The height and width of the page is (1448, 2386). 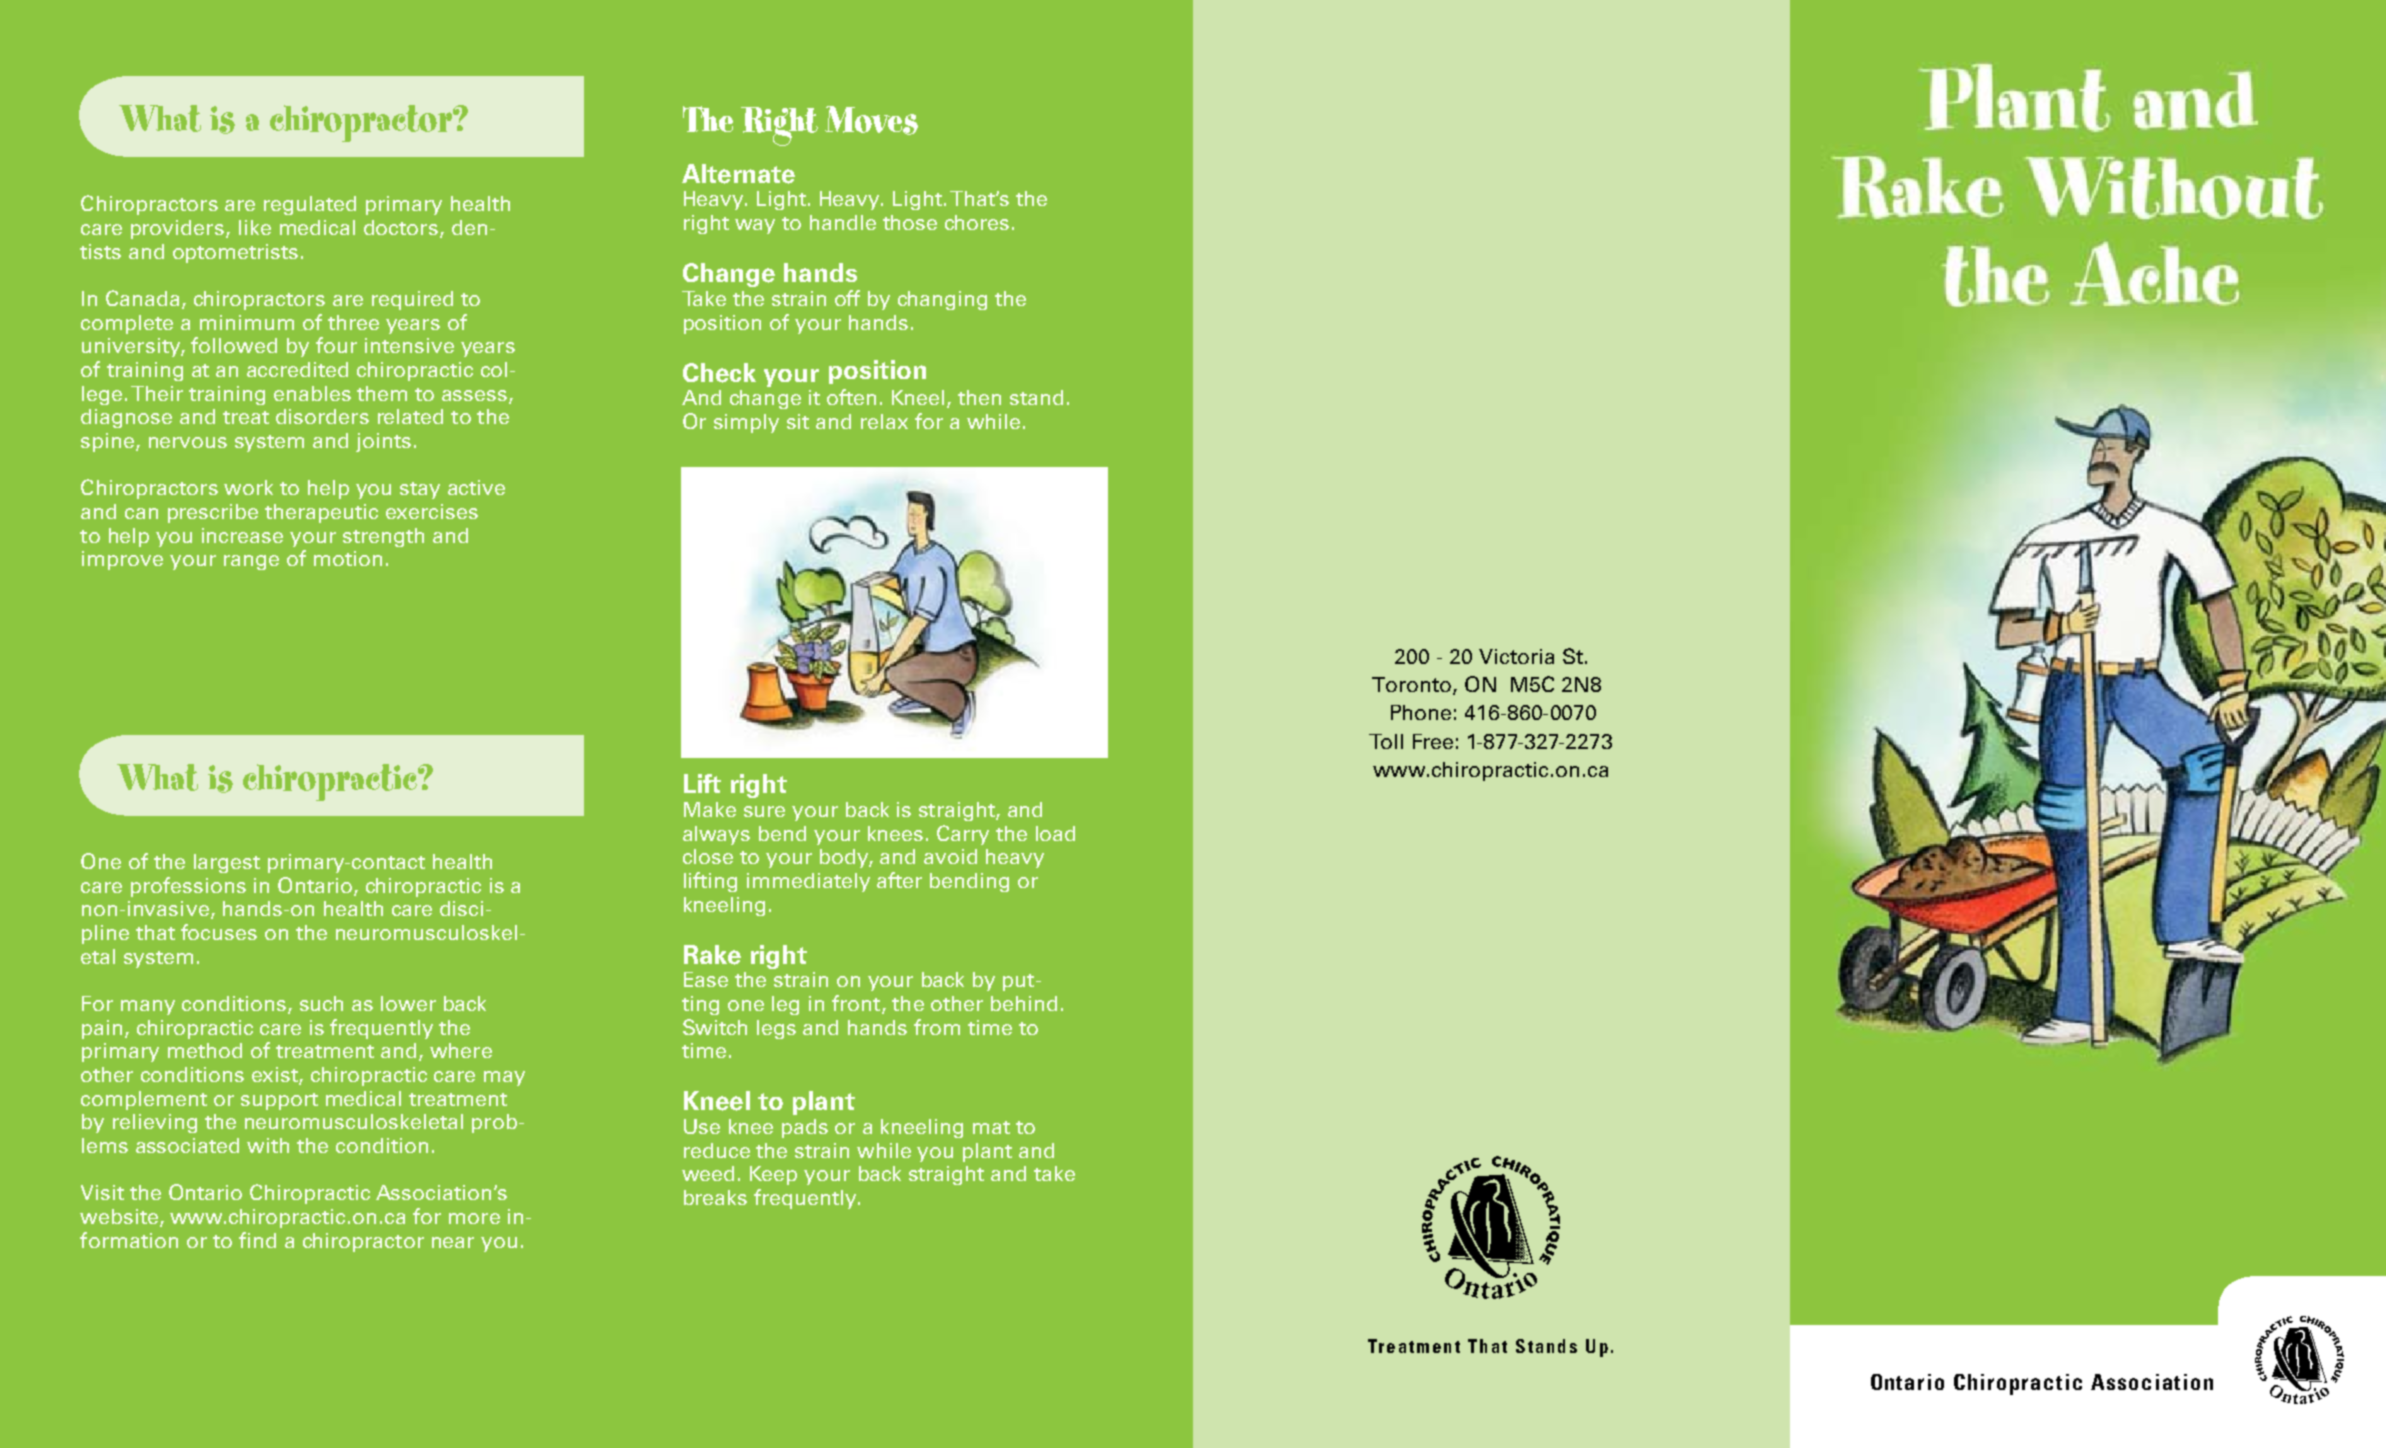 What do you see at coordinates (746, 423) in the page?
I see `simply` at bounding box center [746, 423].
